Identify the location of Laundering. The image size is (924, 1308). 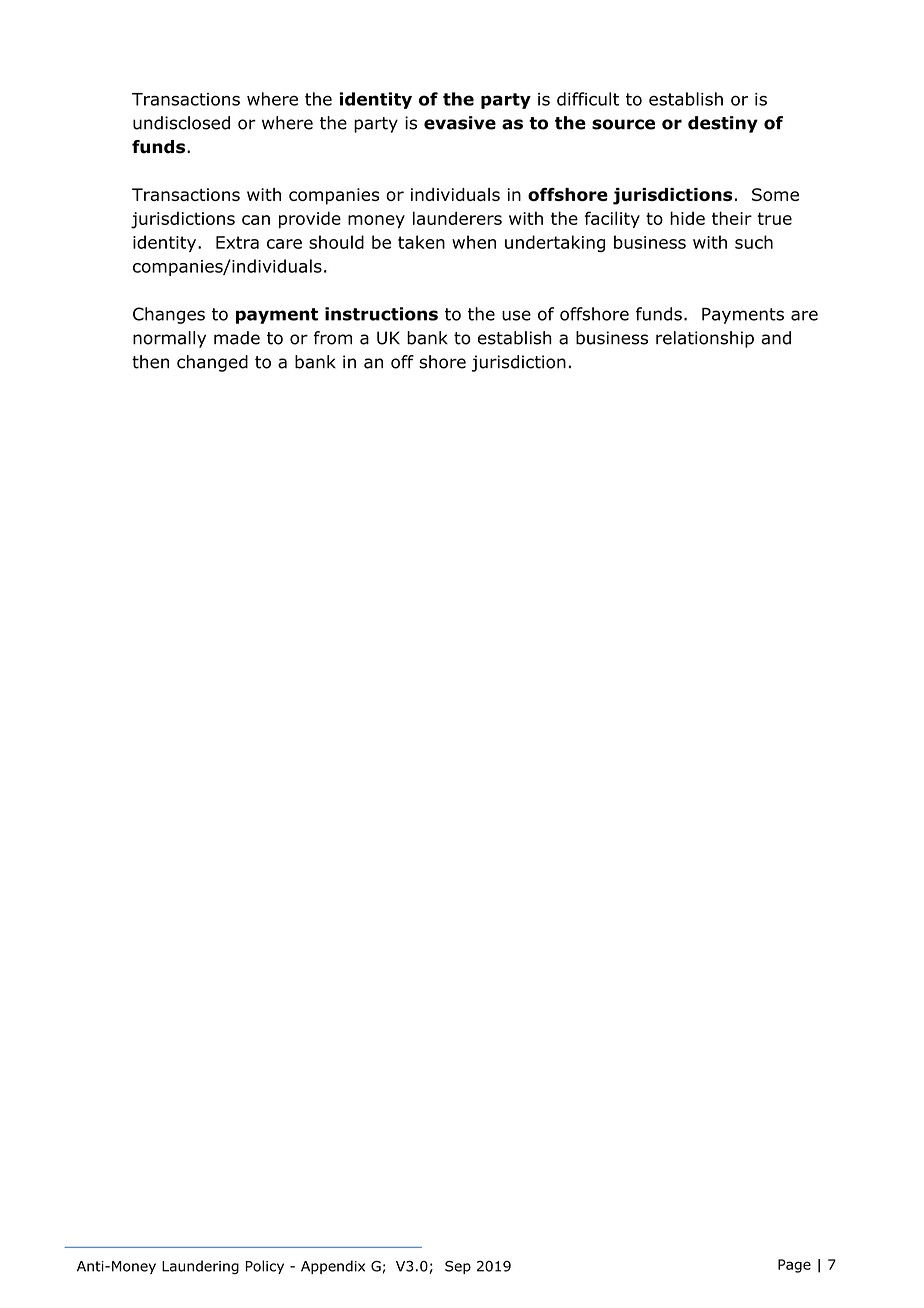
(200, 1267).
